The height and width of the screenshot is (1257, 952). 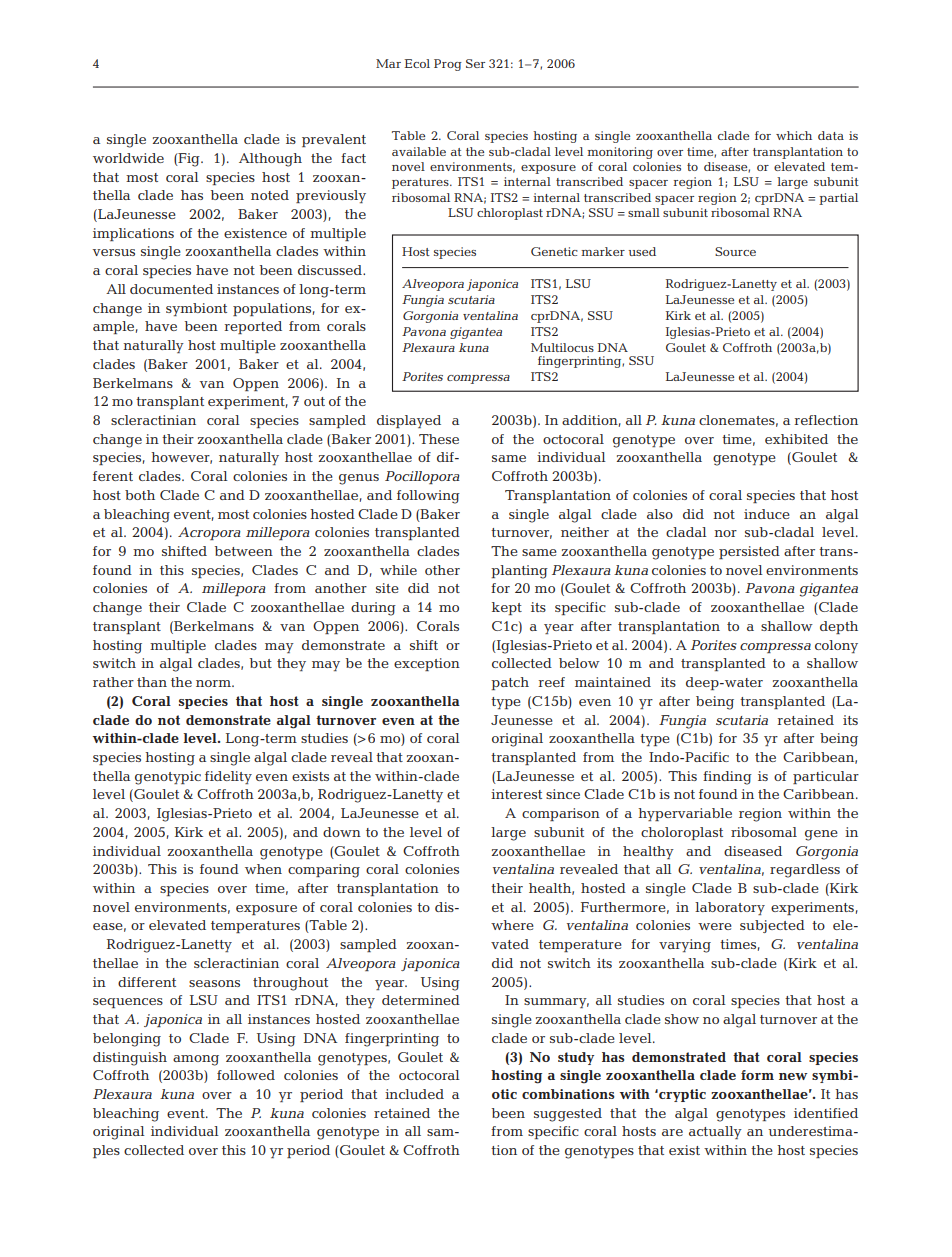 I want to click on between, so click(x=244, y=551).
